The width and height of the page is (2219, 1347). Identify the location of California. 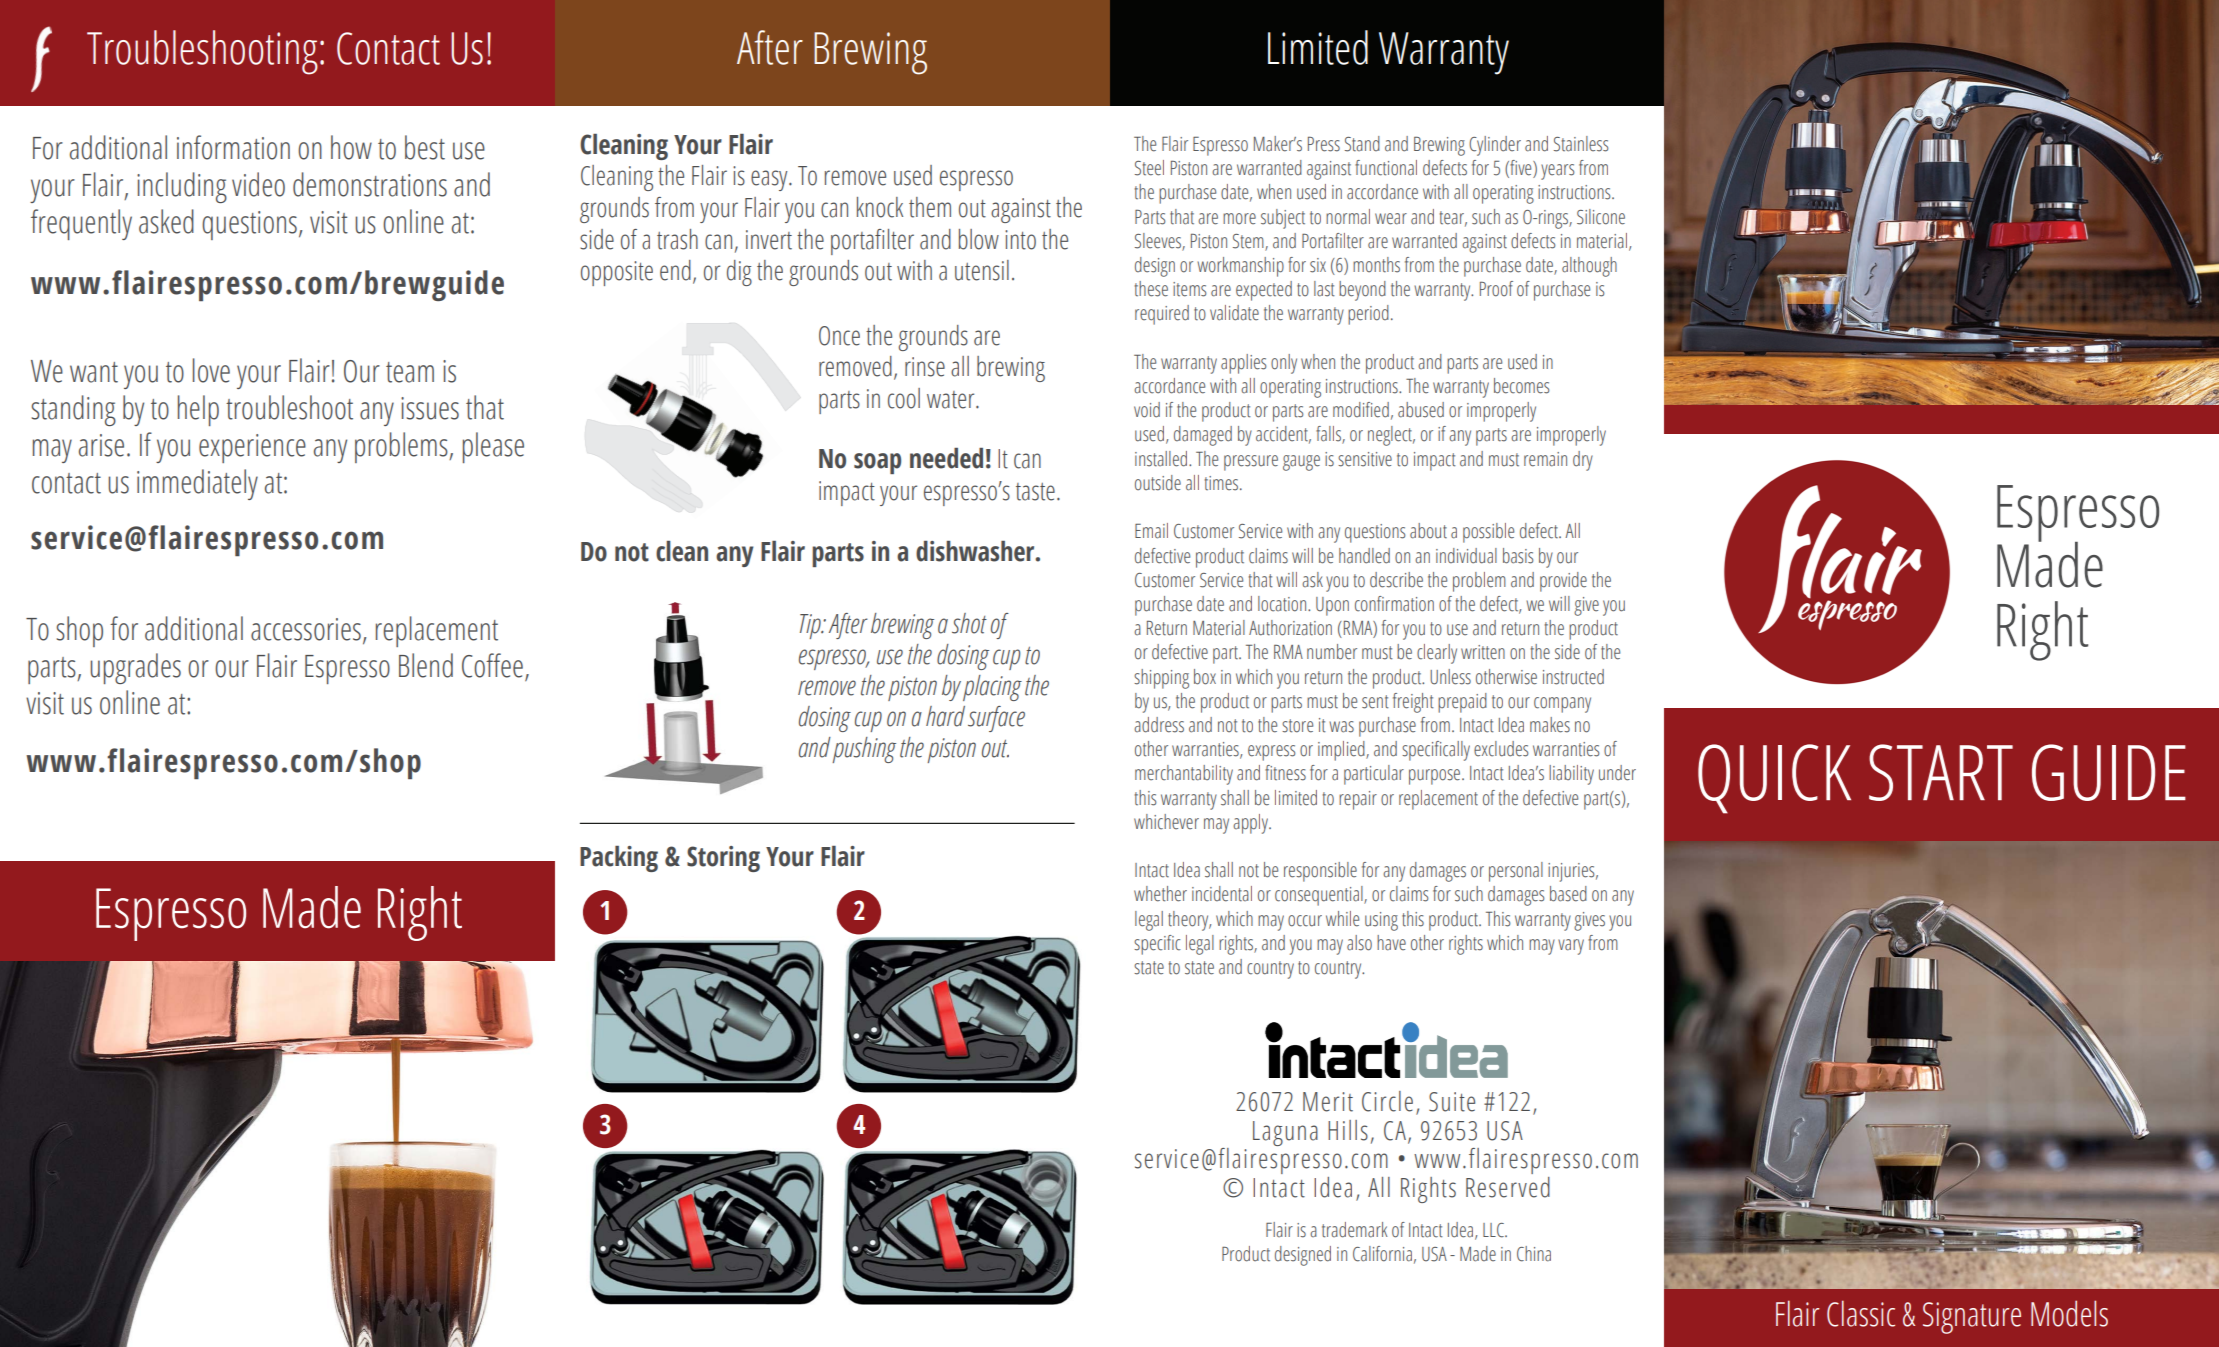
(1382, 1254).
